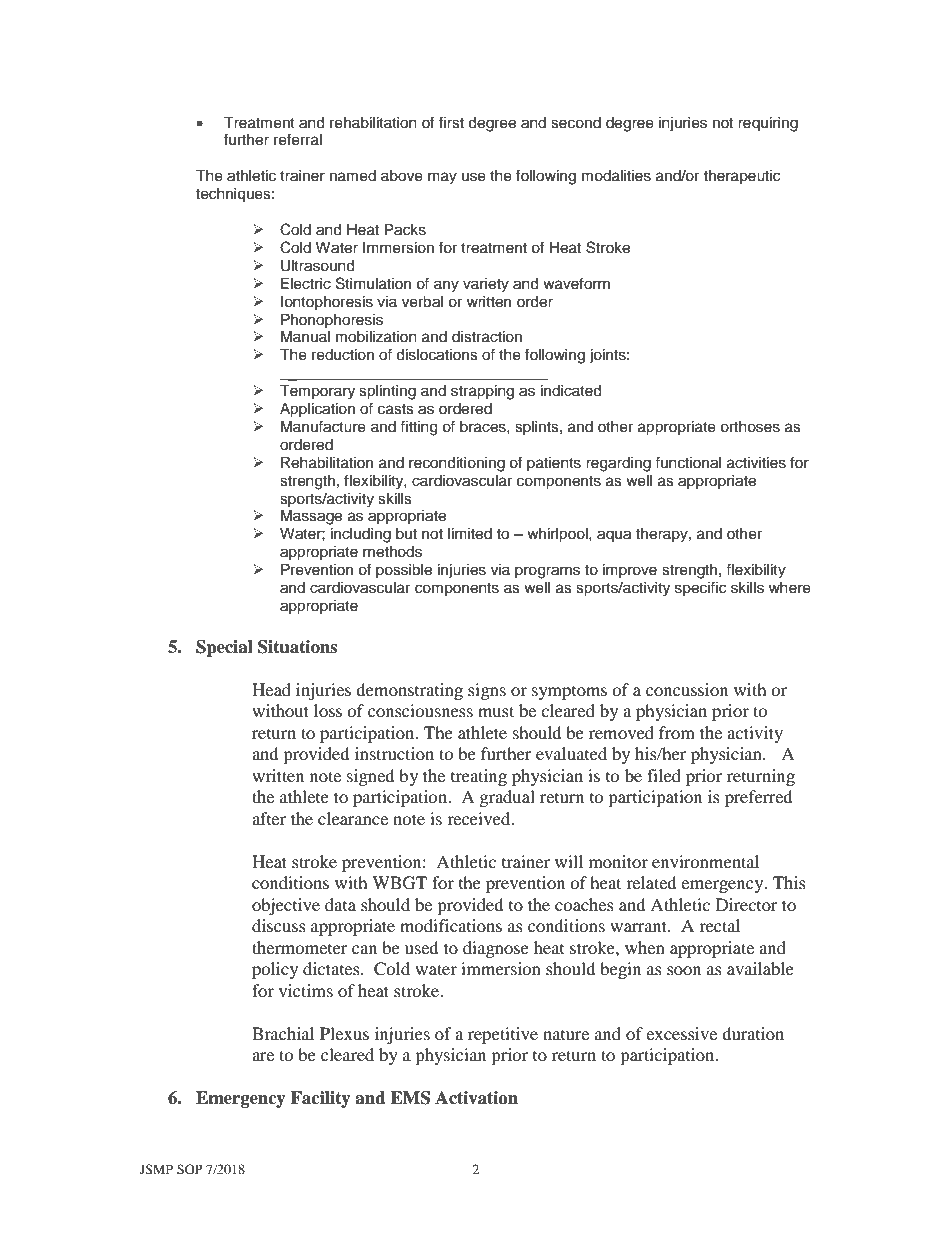  Describe the element at coordinates (279, 925) in the page. I see `discuss` at that location.
